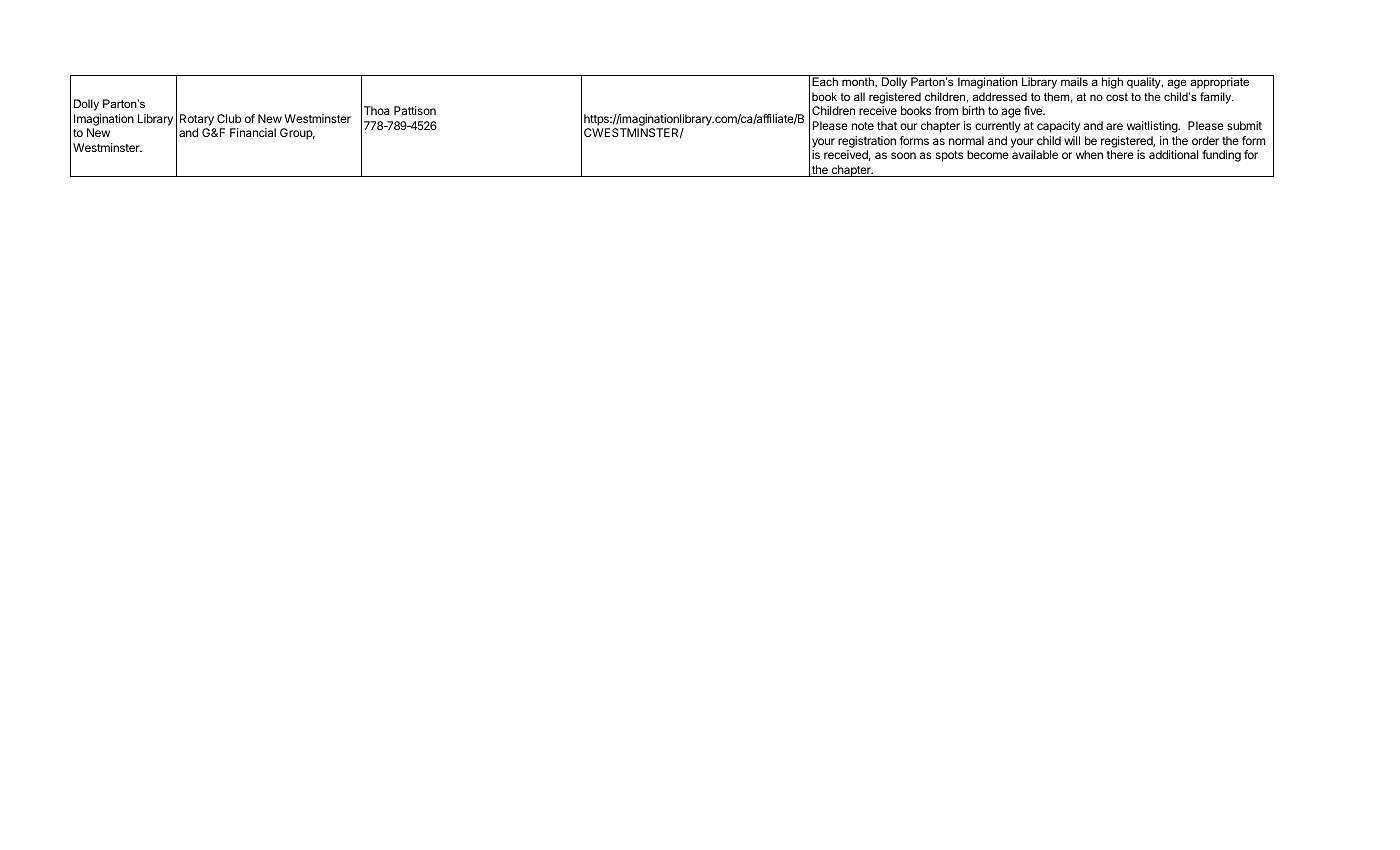 The width and height of the screenshot is (1400, 850). Describe the element at coordinates (229, 118) in the screenshot. I see `Club` at that location.
